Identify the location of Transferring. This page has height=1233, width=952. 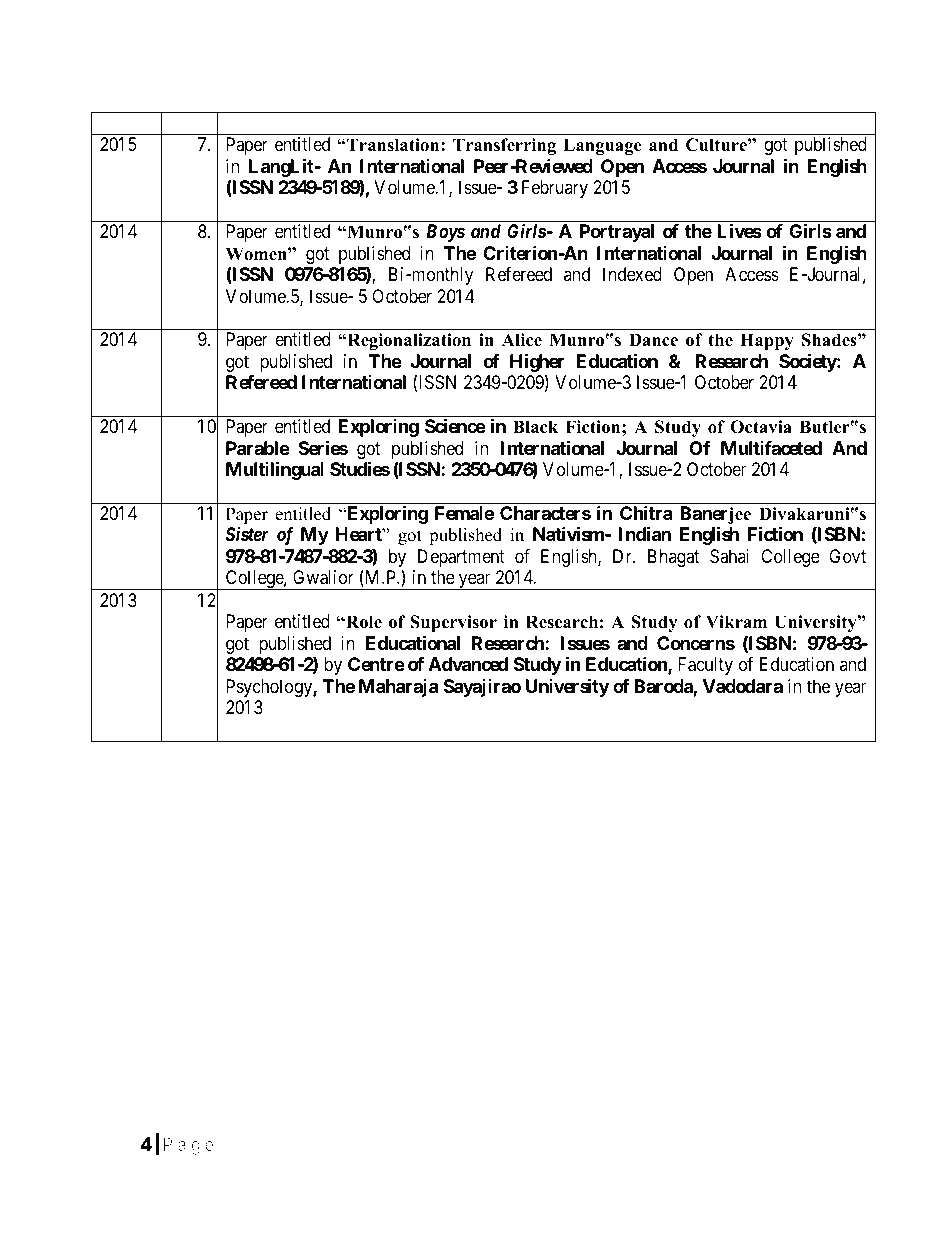
(504, 146).
